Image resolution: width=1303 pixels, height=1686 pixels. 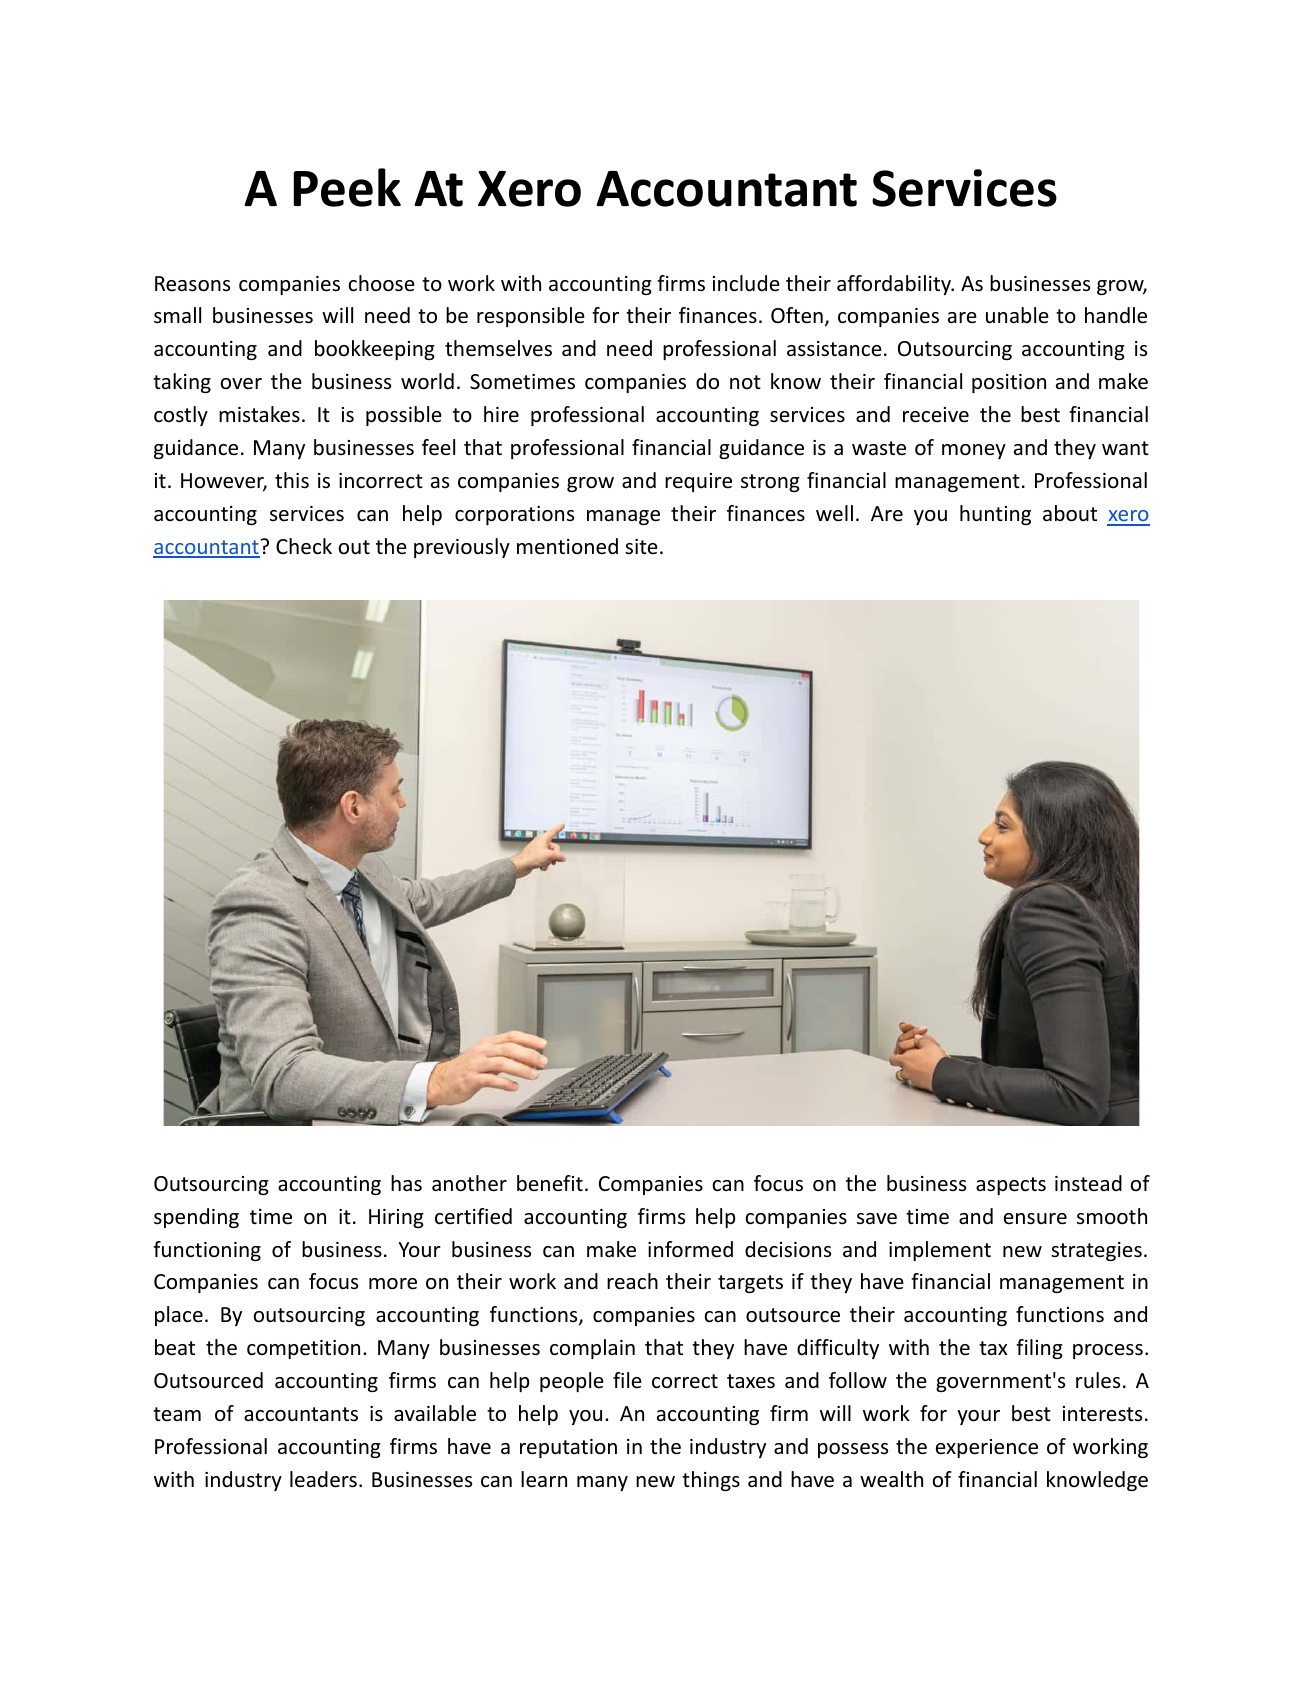 What do you see at coordinates (995, 515) in the document?
I see `hunting` at bounding box center [995, 515].
